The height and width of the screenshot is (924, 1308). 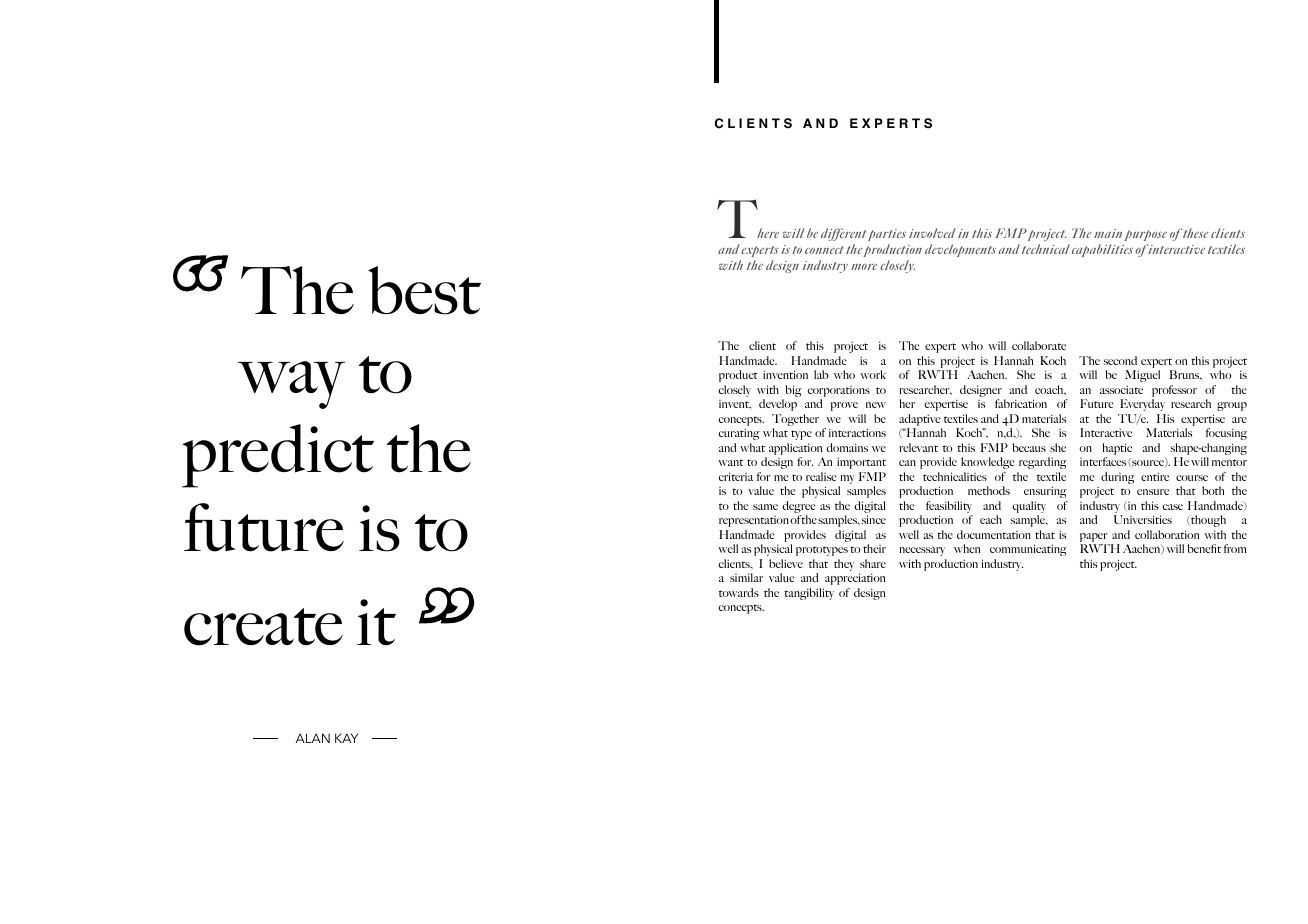 What do you see at coordinates (1095, 539) in the screenshot?
I see `paper` at bounding box center [1095, 539].
